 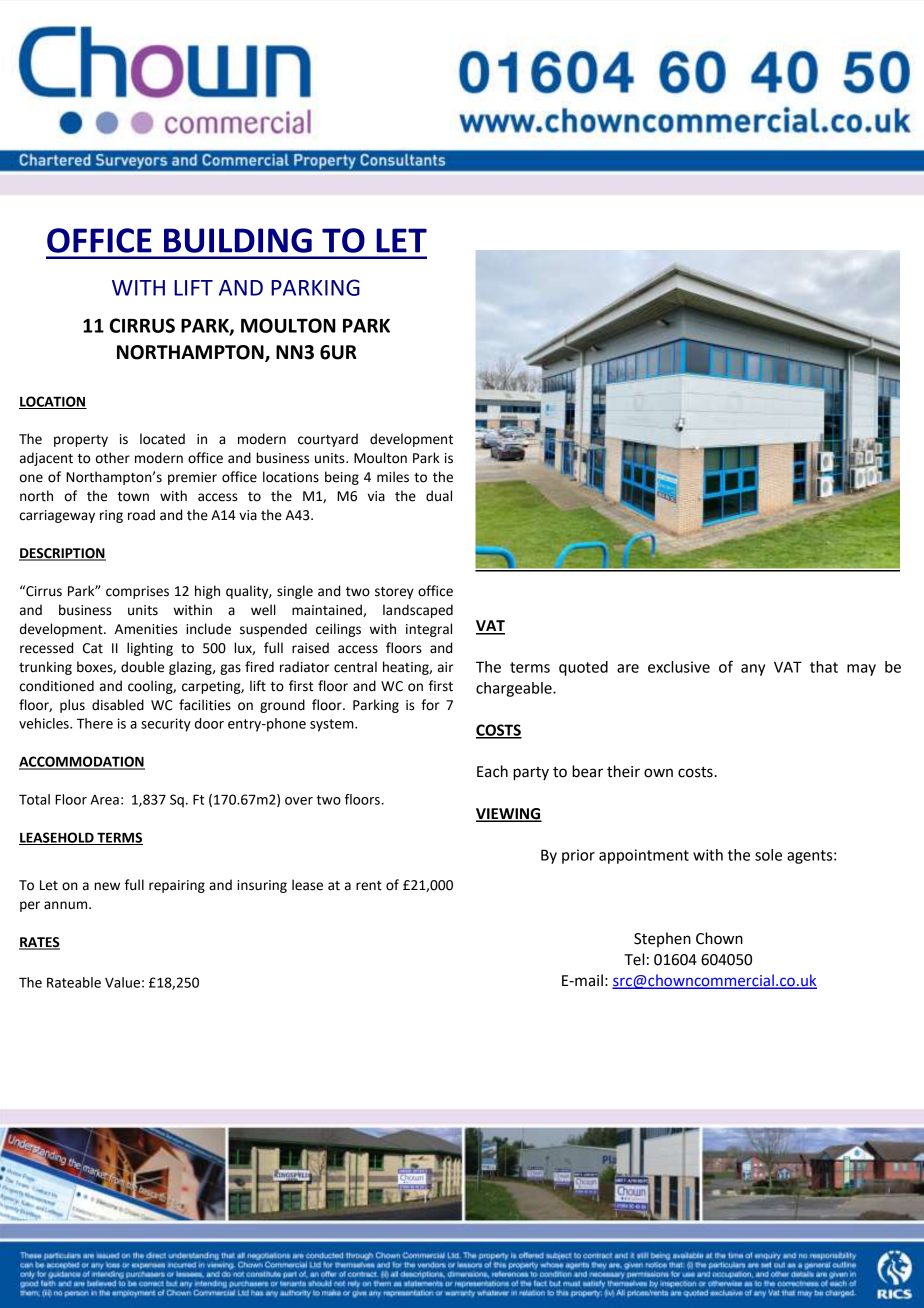 What do you see at coordinates (328, 440) in the page?
I see `courtyard` at bounding box center [328, 440].
